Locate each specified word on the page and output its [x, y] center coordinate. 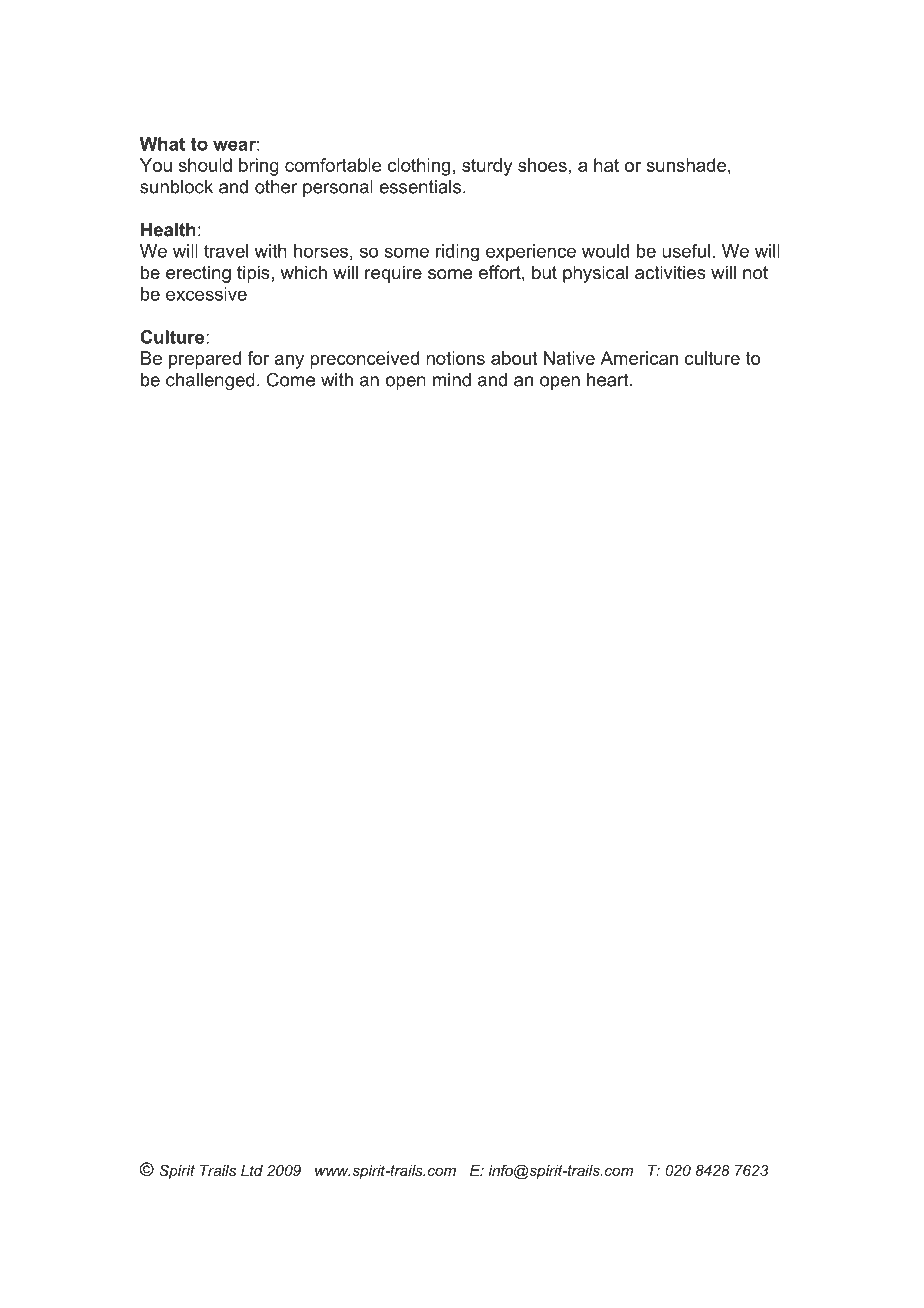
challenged [210, 381]
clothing [419, 167]
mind [452, 380]
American [639, 358]
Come [291, 379]
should [205, 165]
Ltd [252, 1170]
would [605, 251]
